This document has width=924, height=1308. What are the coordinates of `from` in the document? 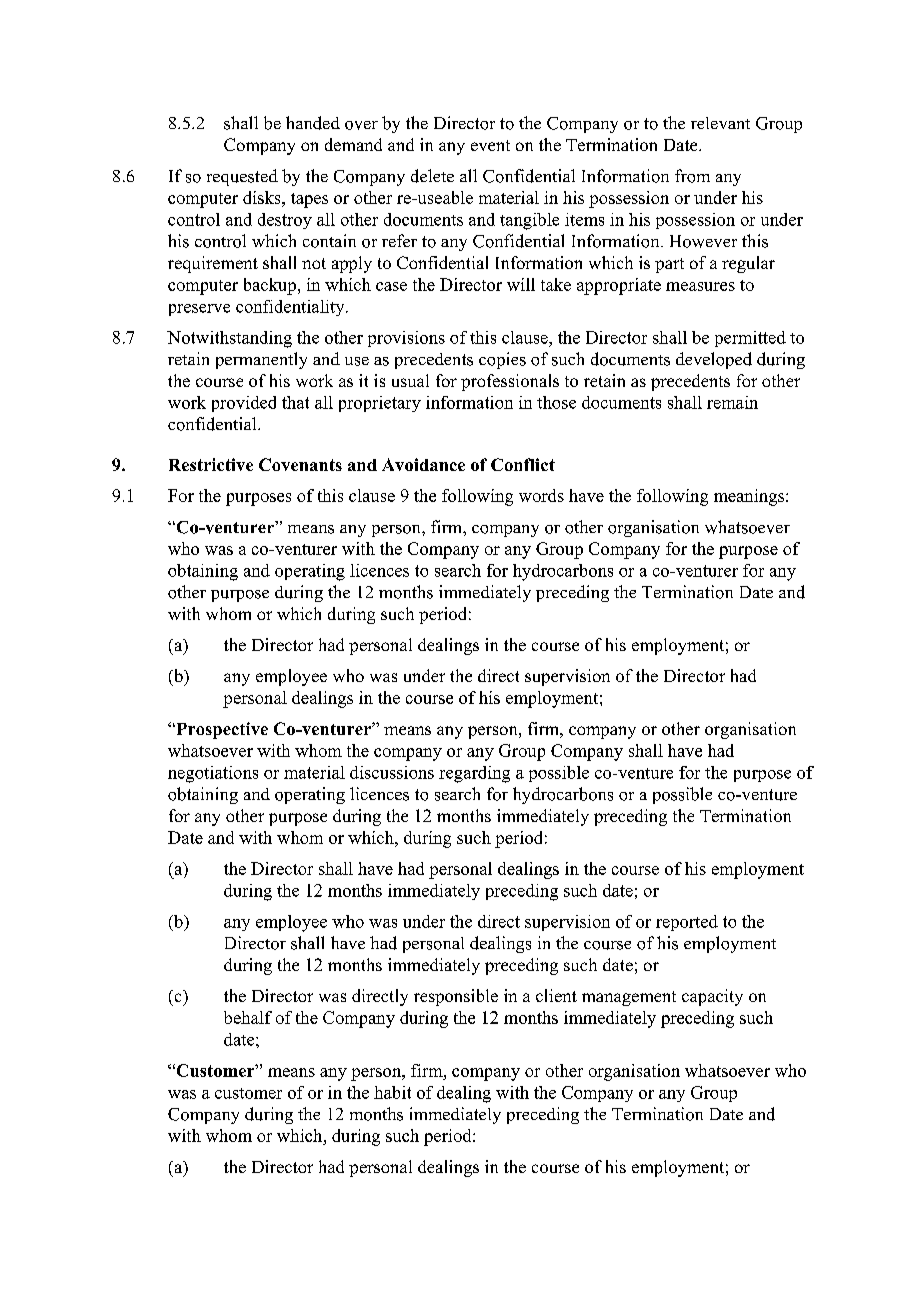 It's located at (692, 176).
